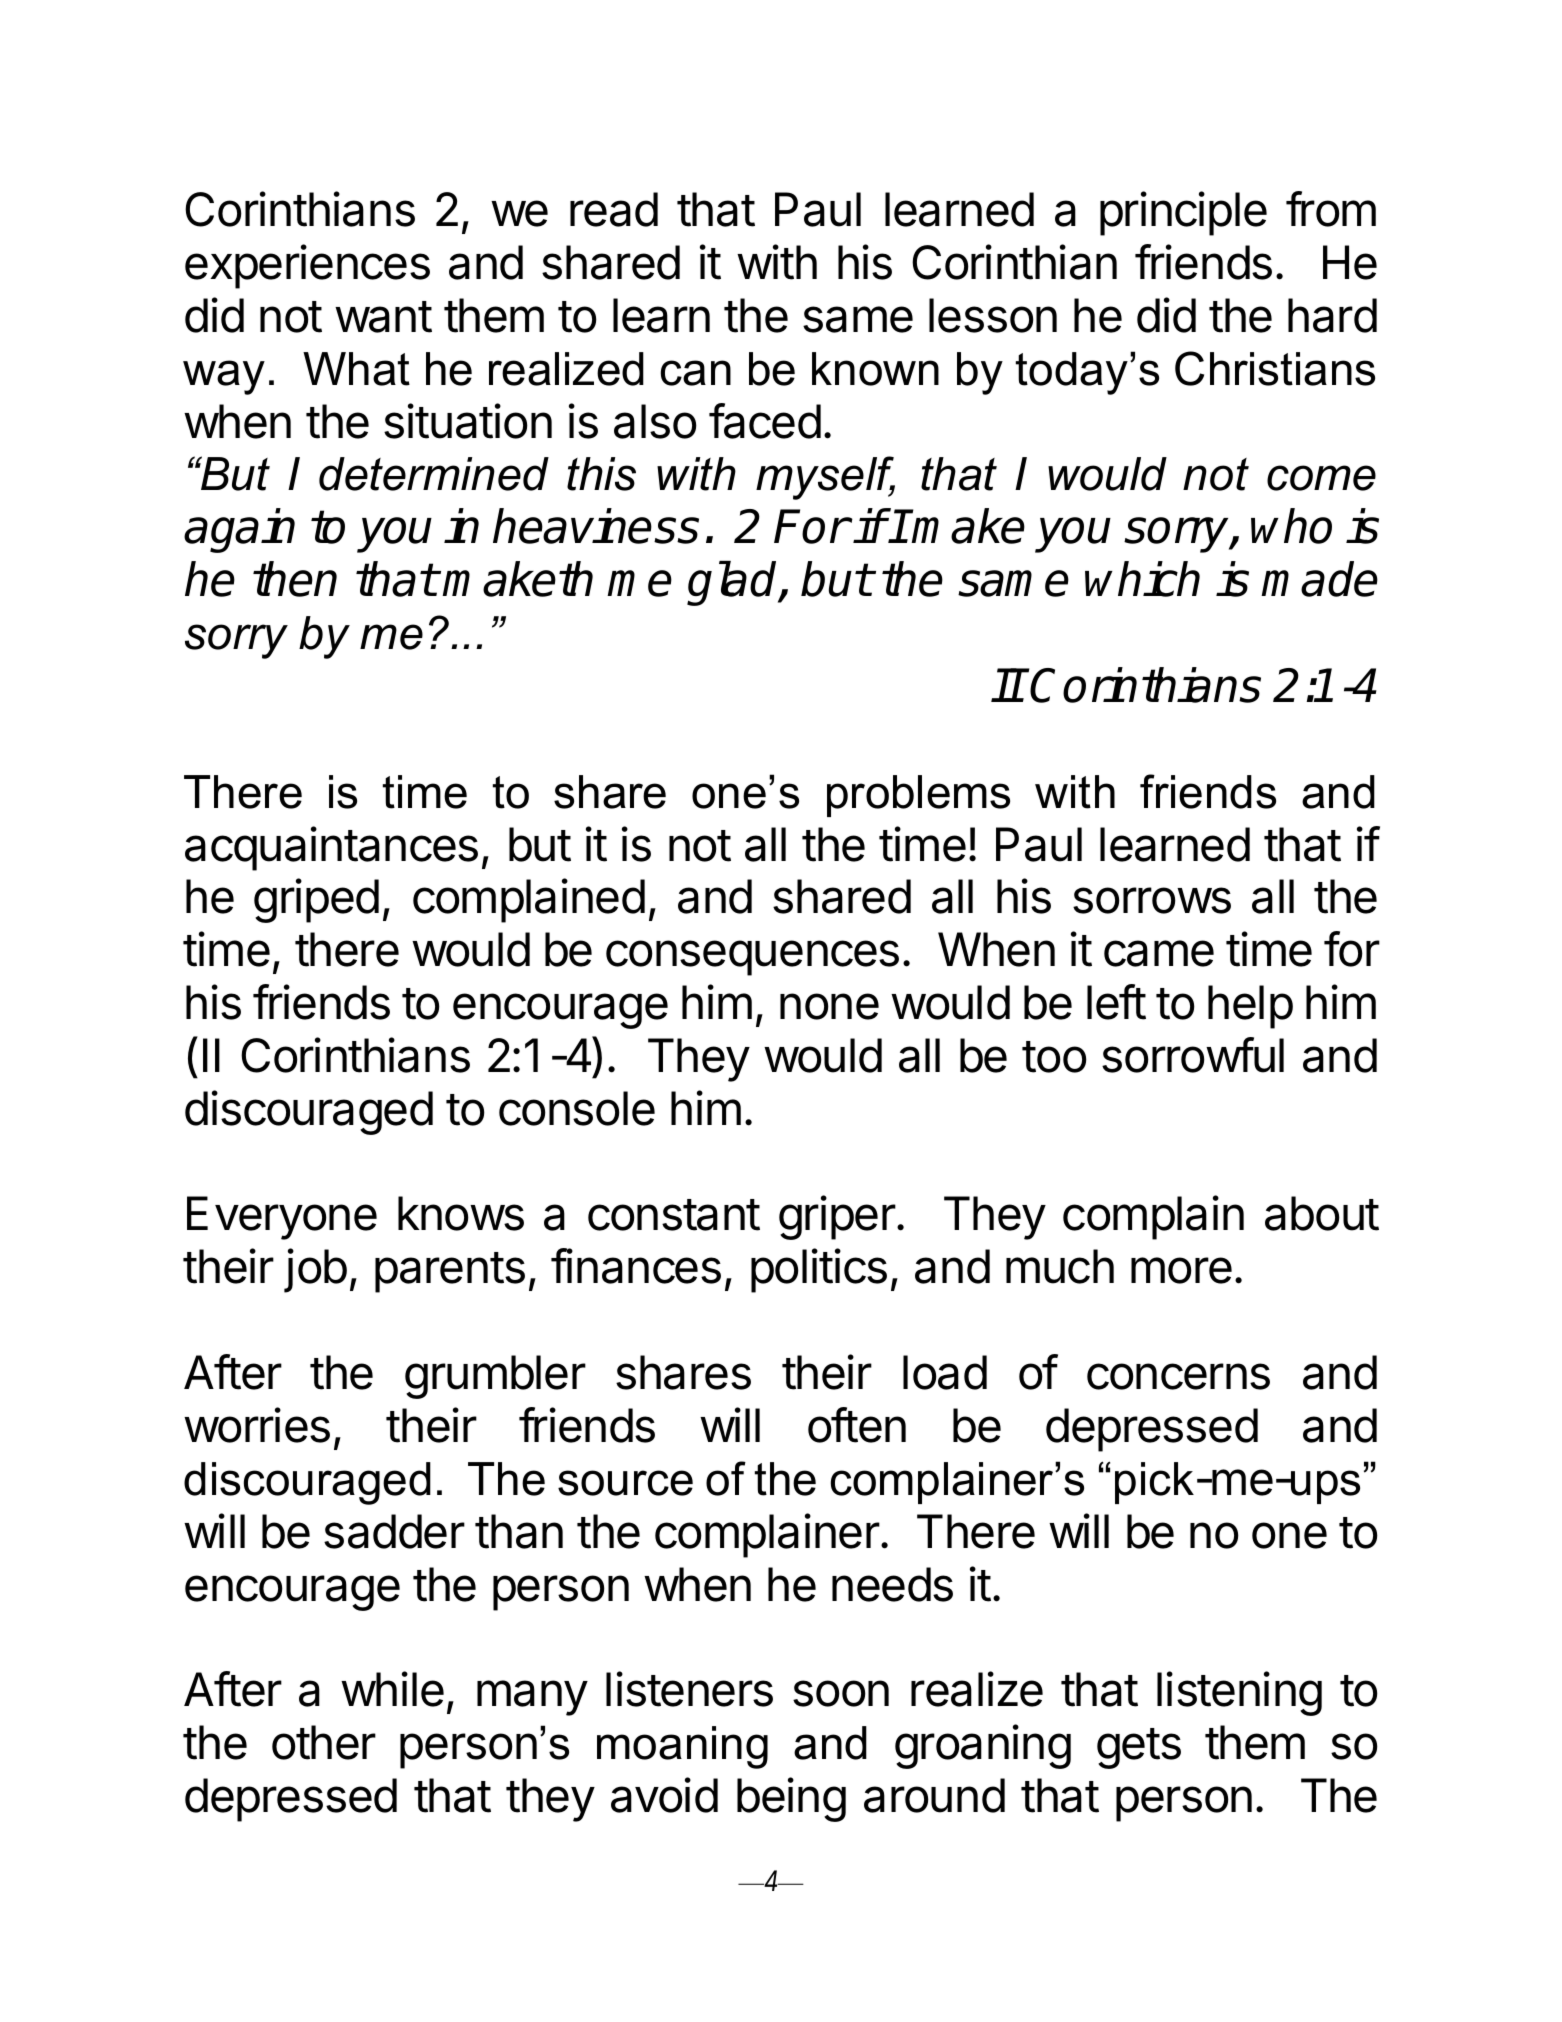 The image size is (1562, 2022). What do you see at coordinates (1193, 1055) in the screenshot?
I see `sorrowful` at bounding box center [1193, 1055].
